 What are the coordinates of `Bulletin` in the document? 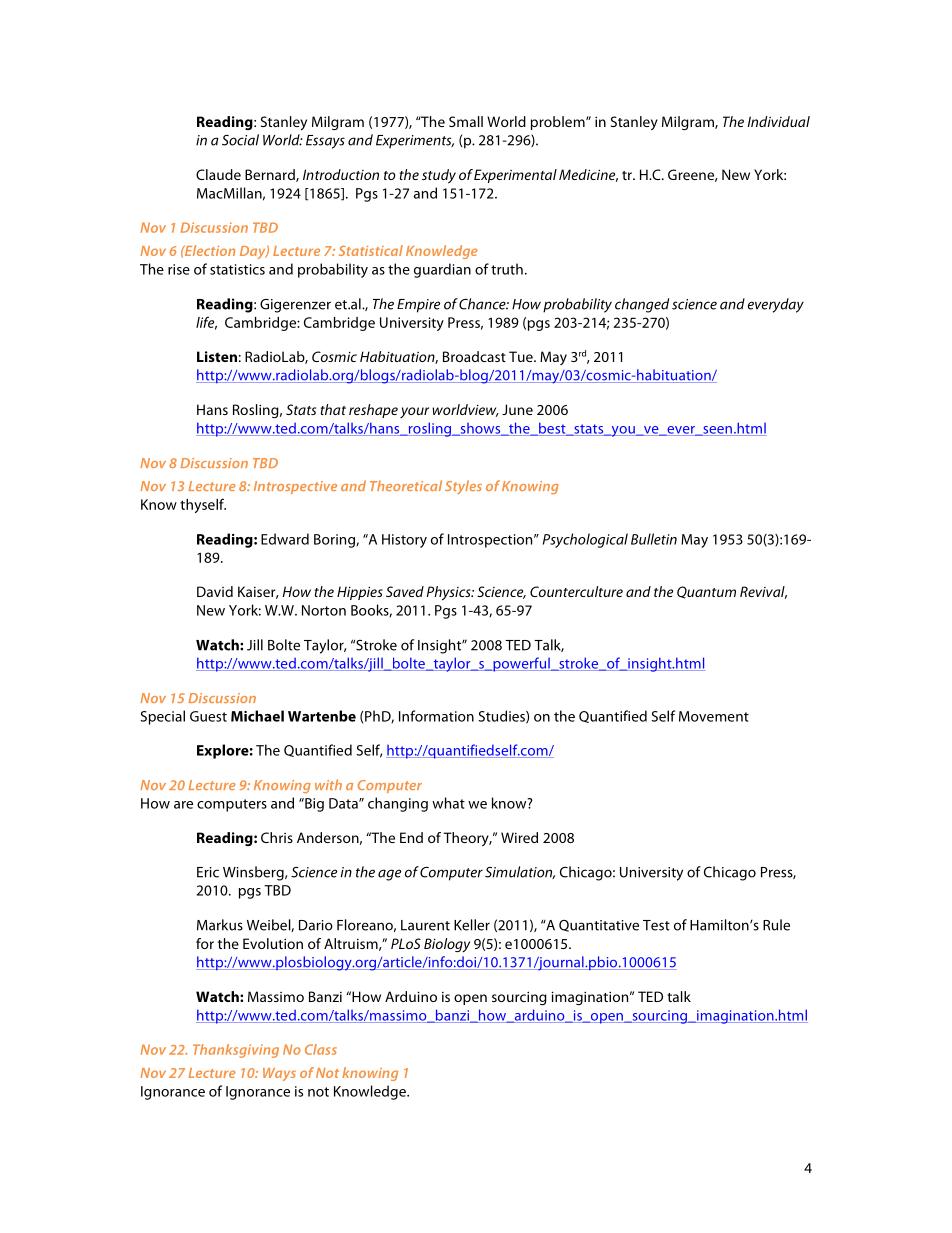 It's located at (654, 539).
